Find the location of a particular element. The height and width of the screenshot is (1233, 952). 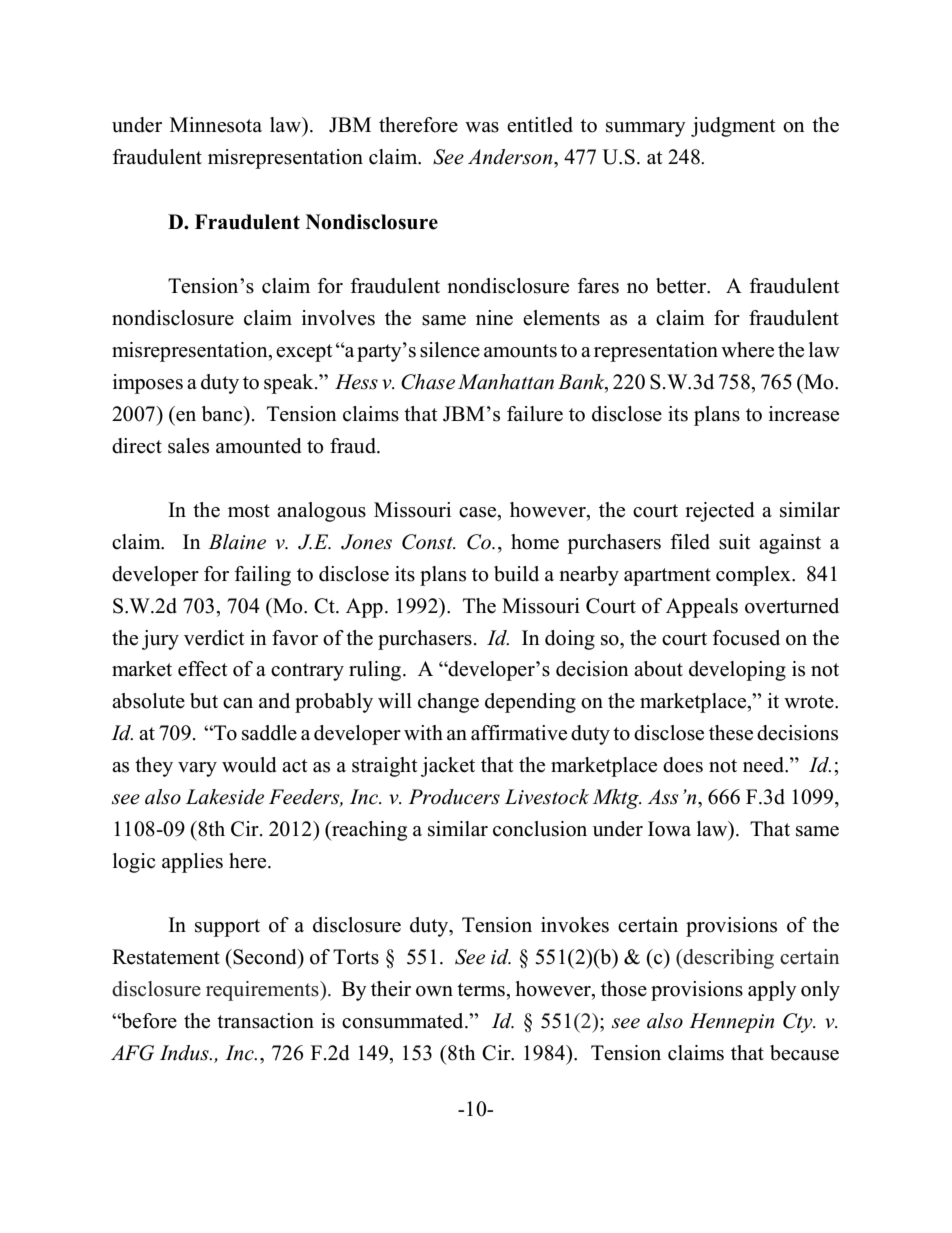

these is located at coordinates (731, 733).
